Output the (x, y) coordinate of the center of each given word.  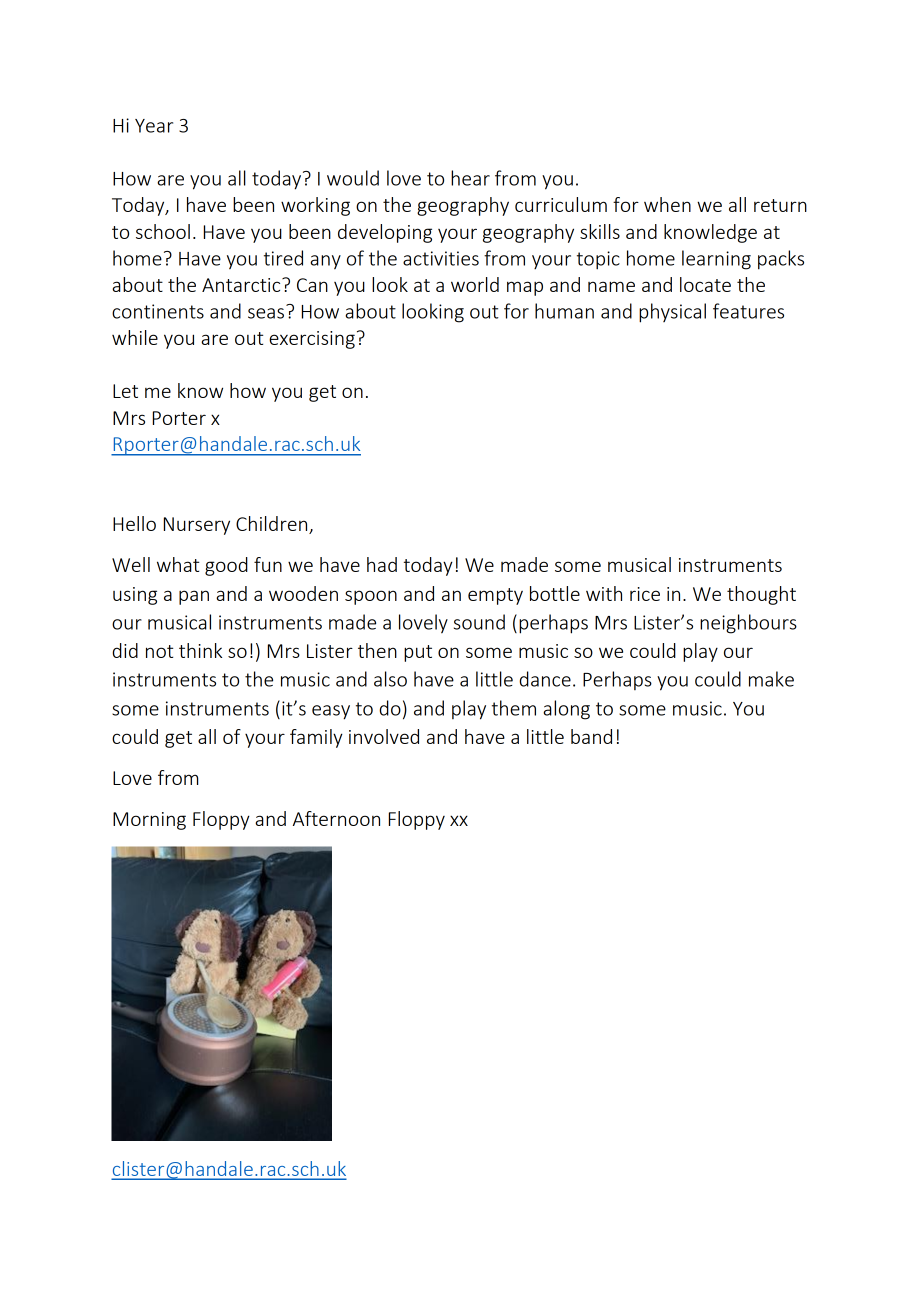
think (200, 650)
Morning (149, 821)
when (667, 204)
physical (672, 313)
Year (154, 126)
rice (645, 594)
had (382, 564)
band (591, 736)
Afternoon (336, 818)
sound (479, 622)
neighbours (748, 624)
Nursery (197, 526)
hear (470, 178)
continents (158, 311)
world (475, 284)
